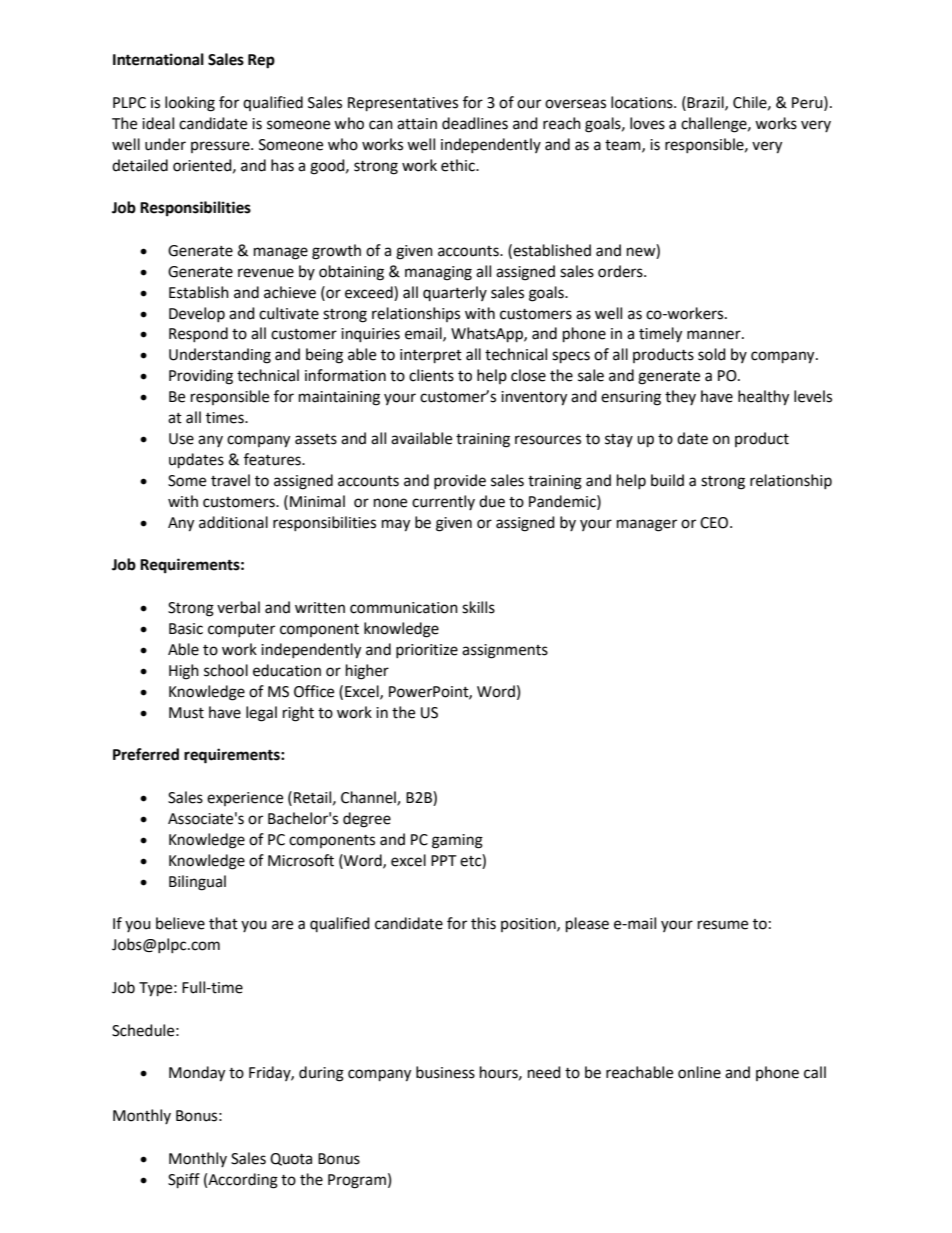 This screenshot has height=1233, width=952. What do you see at coordinates (457, 841) in the screenshot?
I see `gaming` at bounding box center [457, 841].
